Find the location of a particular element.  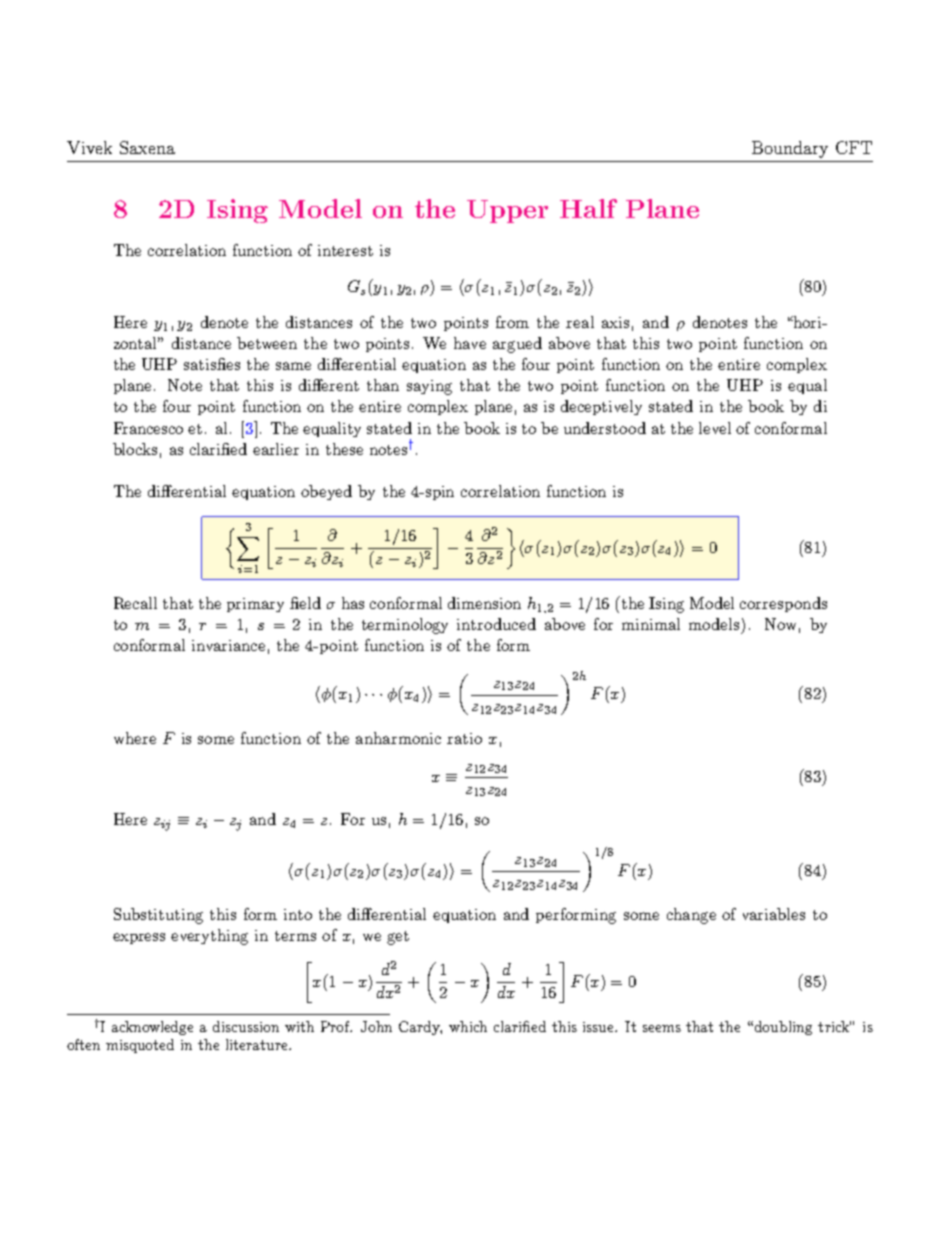

acknowledge is located at coordinates (152, 1028).
